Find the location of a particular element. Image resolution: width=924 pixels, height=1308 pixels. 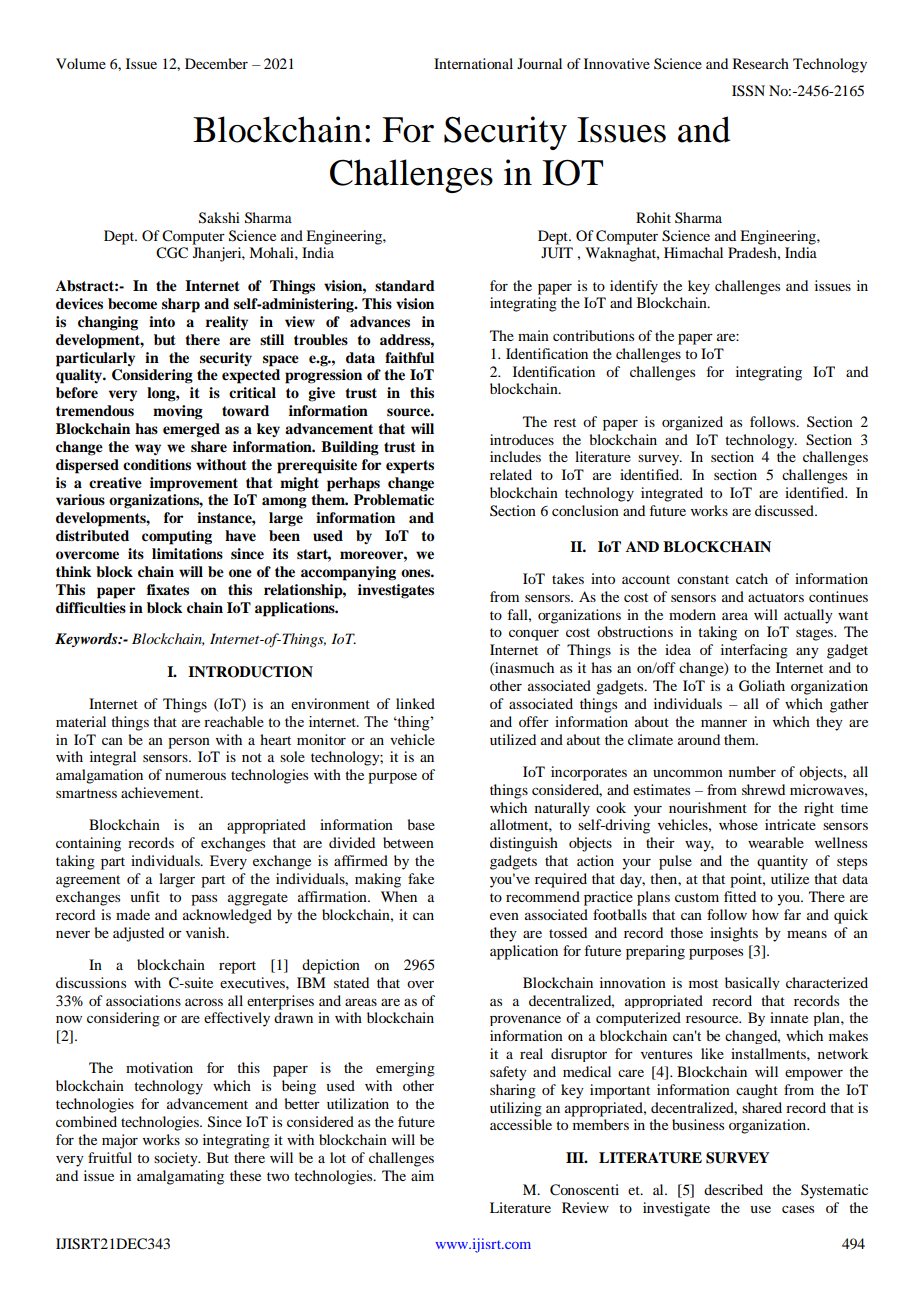

discussed is located at coordinates (785, 510).
